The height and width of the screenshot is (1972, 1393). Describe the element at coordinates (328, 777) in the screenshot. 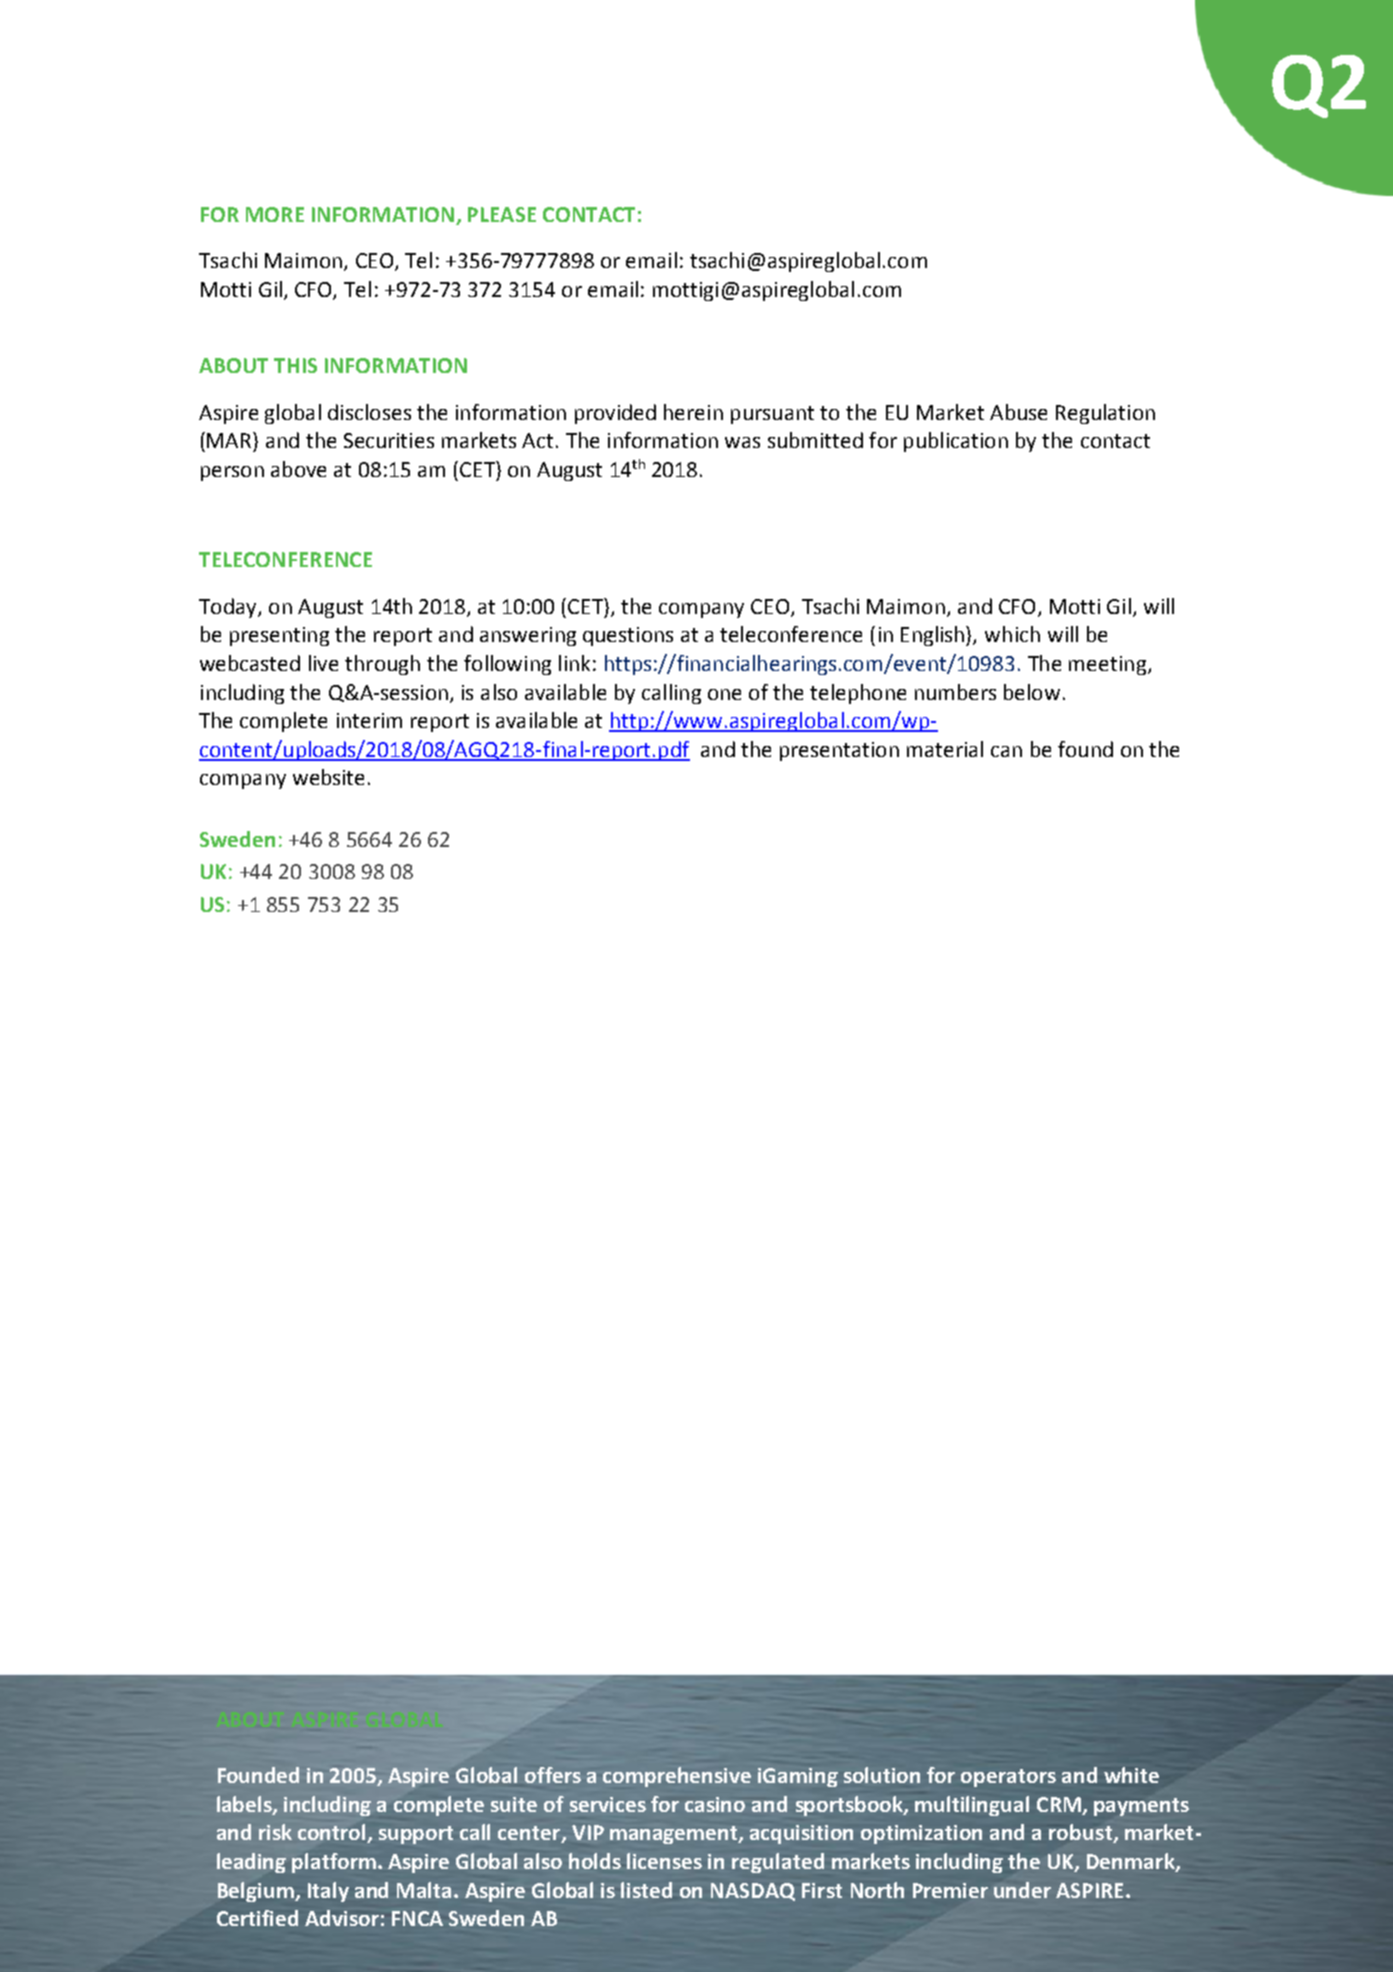

I see `website` at that location.
